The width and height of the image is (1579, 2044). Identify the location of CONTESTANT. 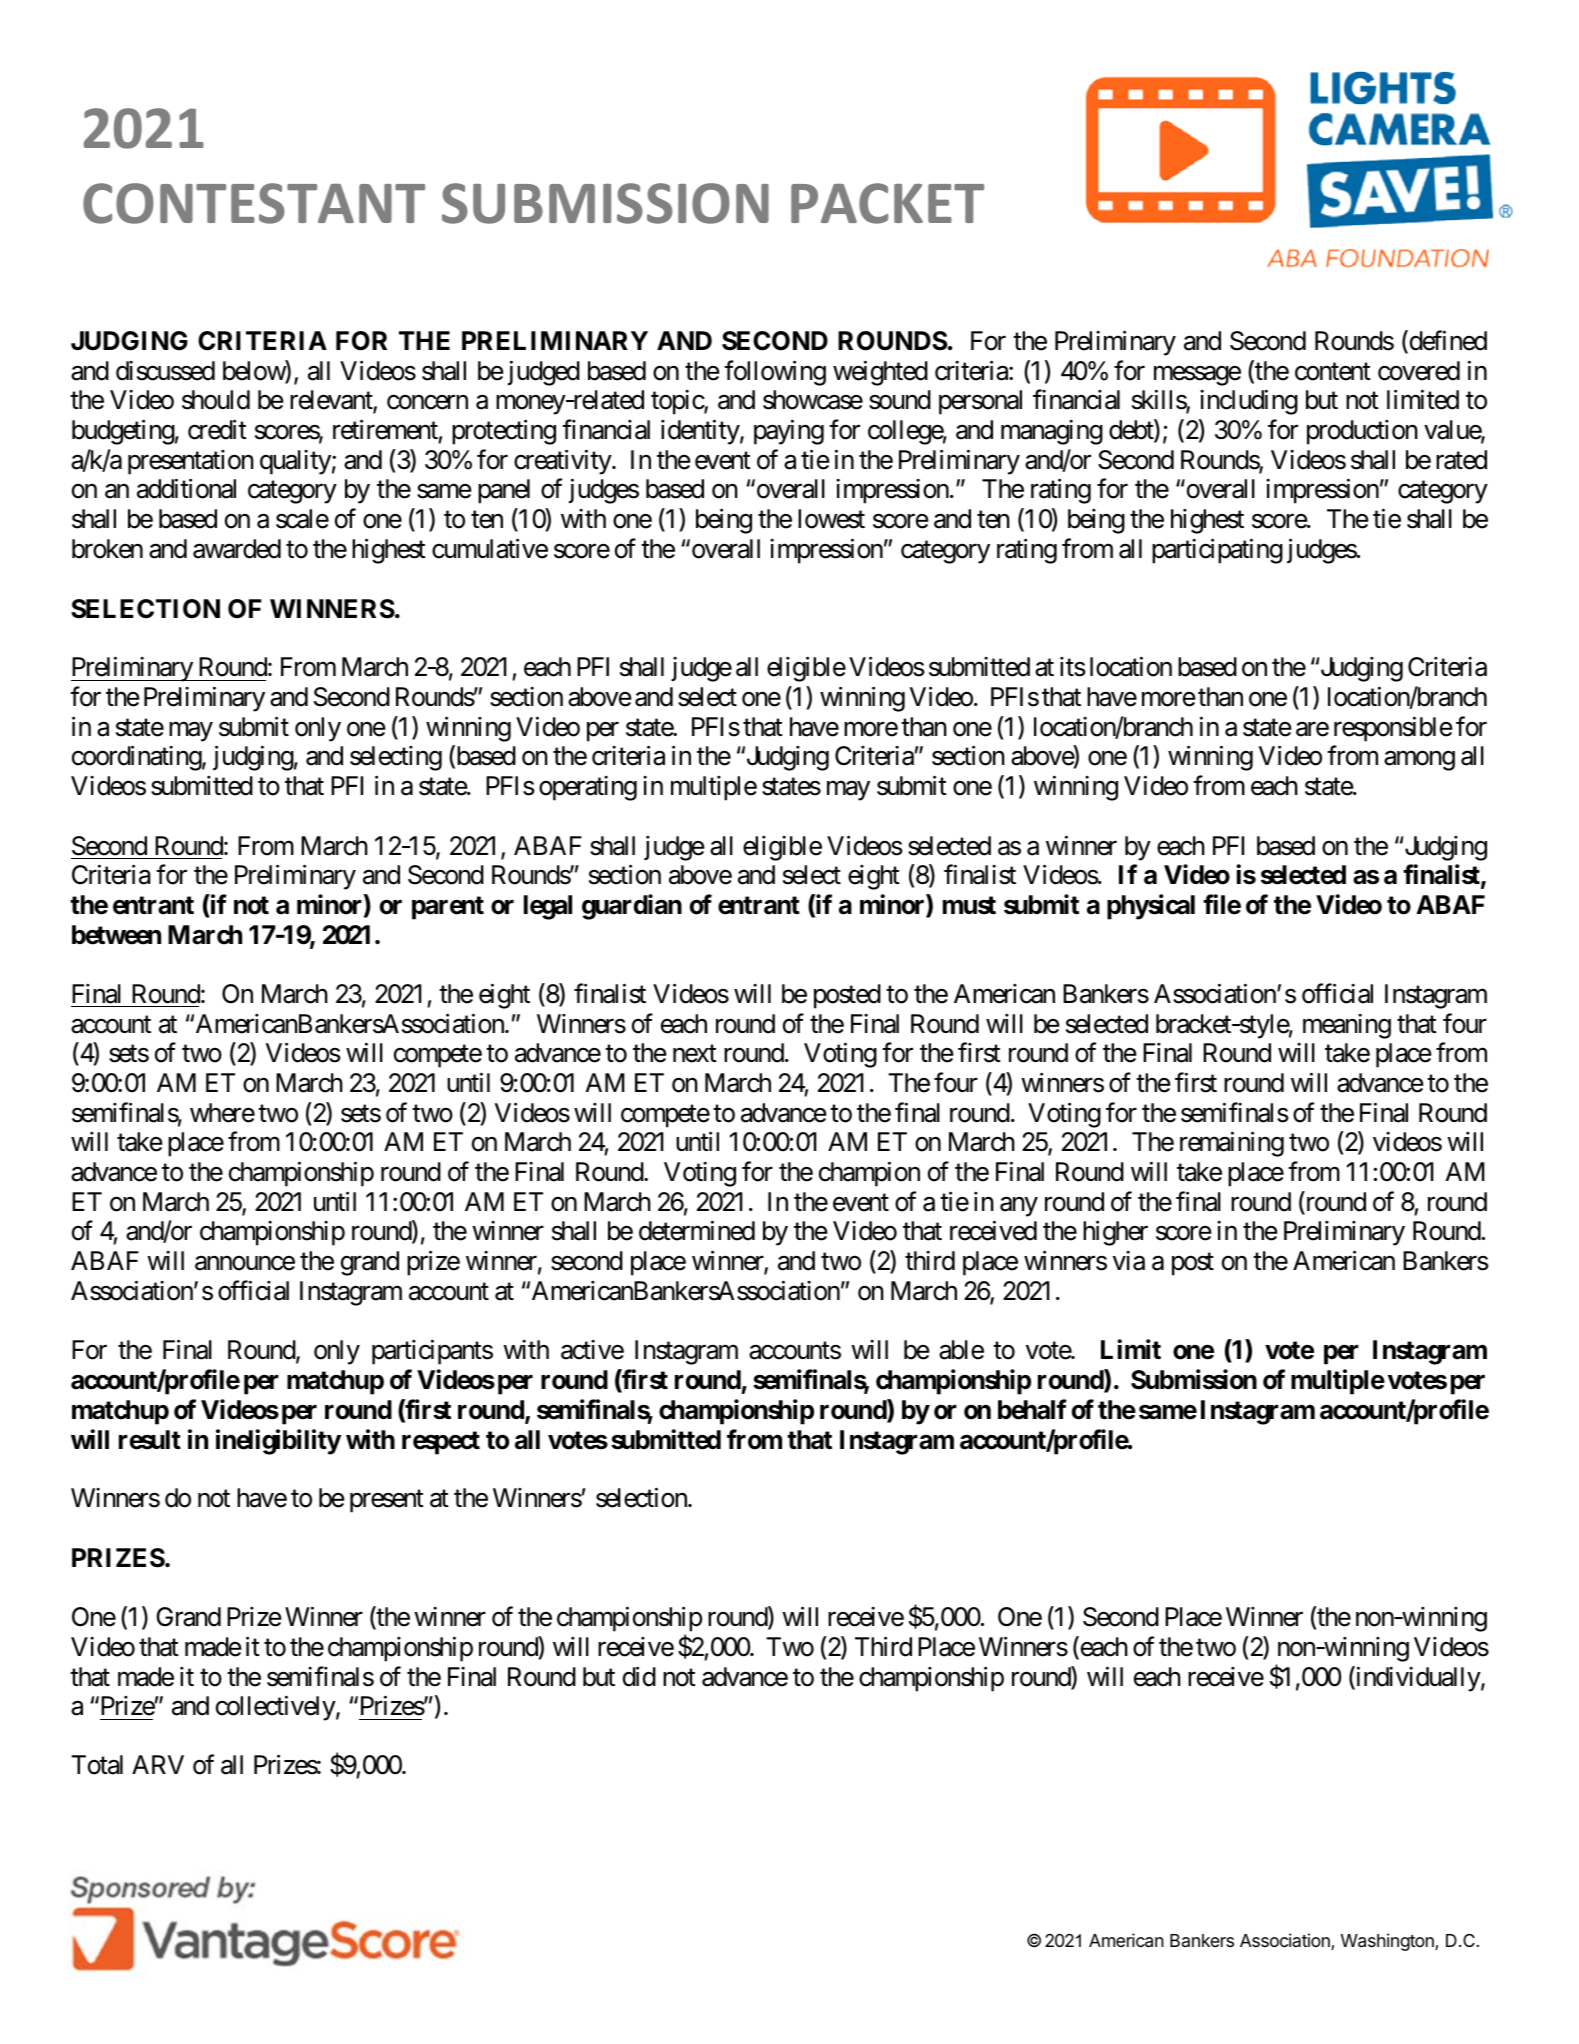
(254, 203).
